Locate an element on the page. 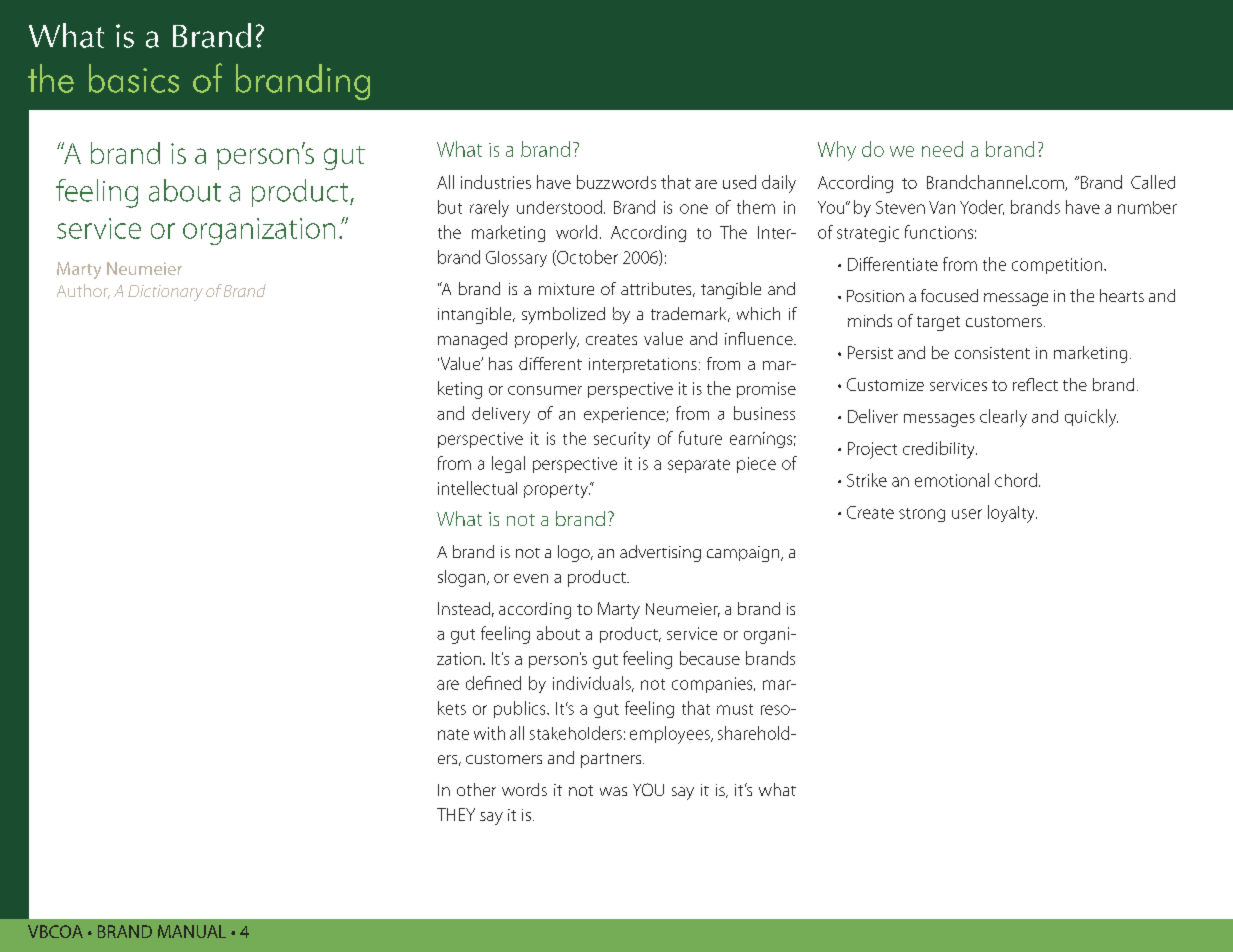 The width and height of the image is (1233, 952). consumer is located at coordinates (545, 390).
